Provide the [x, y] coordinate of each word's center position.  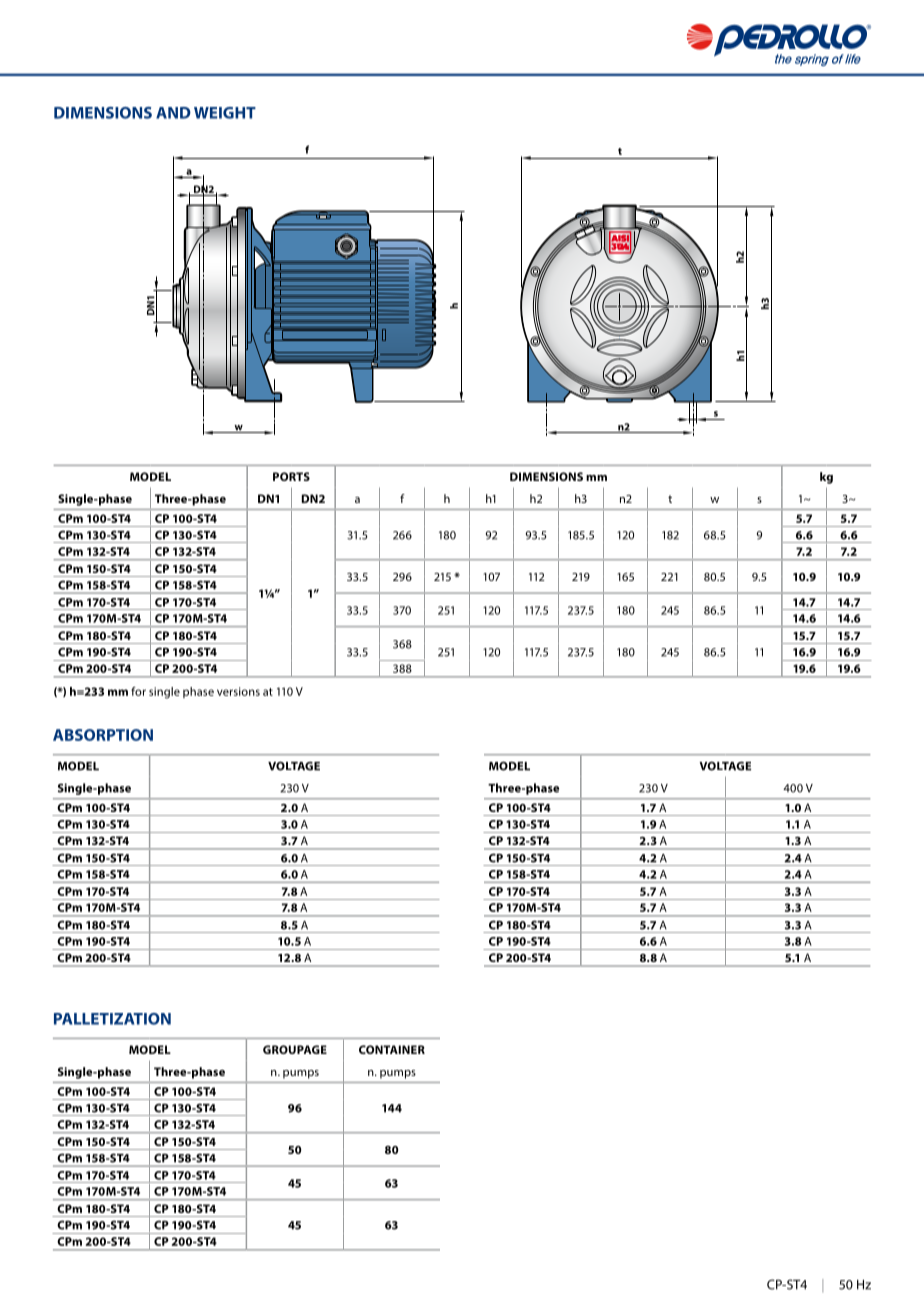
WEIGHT [225, 113]
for [138, 691]
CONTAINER [392, 1049]
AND [173, 113]
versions [238, 691]
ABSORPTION [103, 735]
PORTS [291, 476]
